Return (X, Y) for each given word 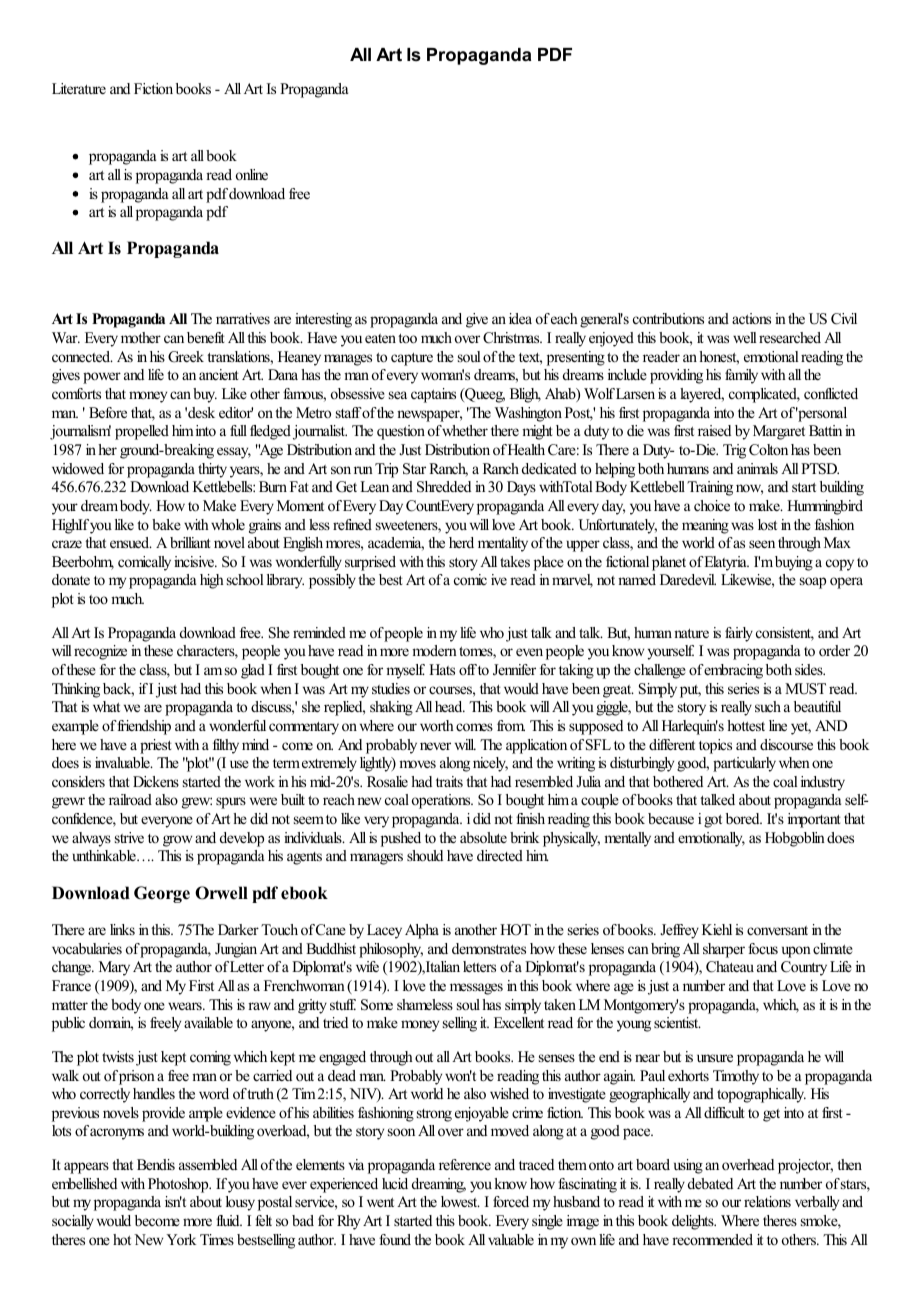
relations (767, 1201)
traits (449, 781)
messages (476, 989)
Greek (186, 357)
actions (751, 318)
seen (762, 544)
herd (461, 542)
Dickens (156, 781)
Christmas (512, 338)
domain (111, 1024)
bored (744, 818)
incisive (195, 561)
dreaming (439, 1185)
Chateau (730, 967)
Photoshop (179, 1185)
